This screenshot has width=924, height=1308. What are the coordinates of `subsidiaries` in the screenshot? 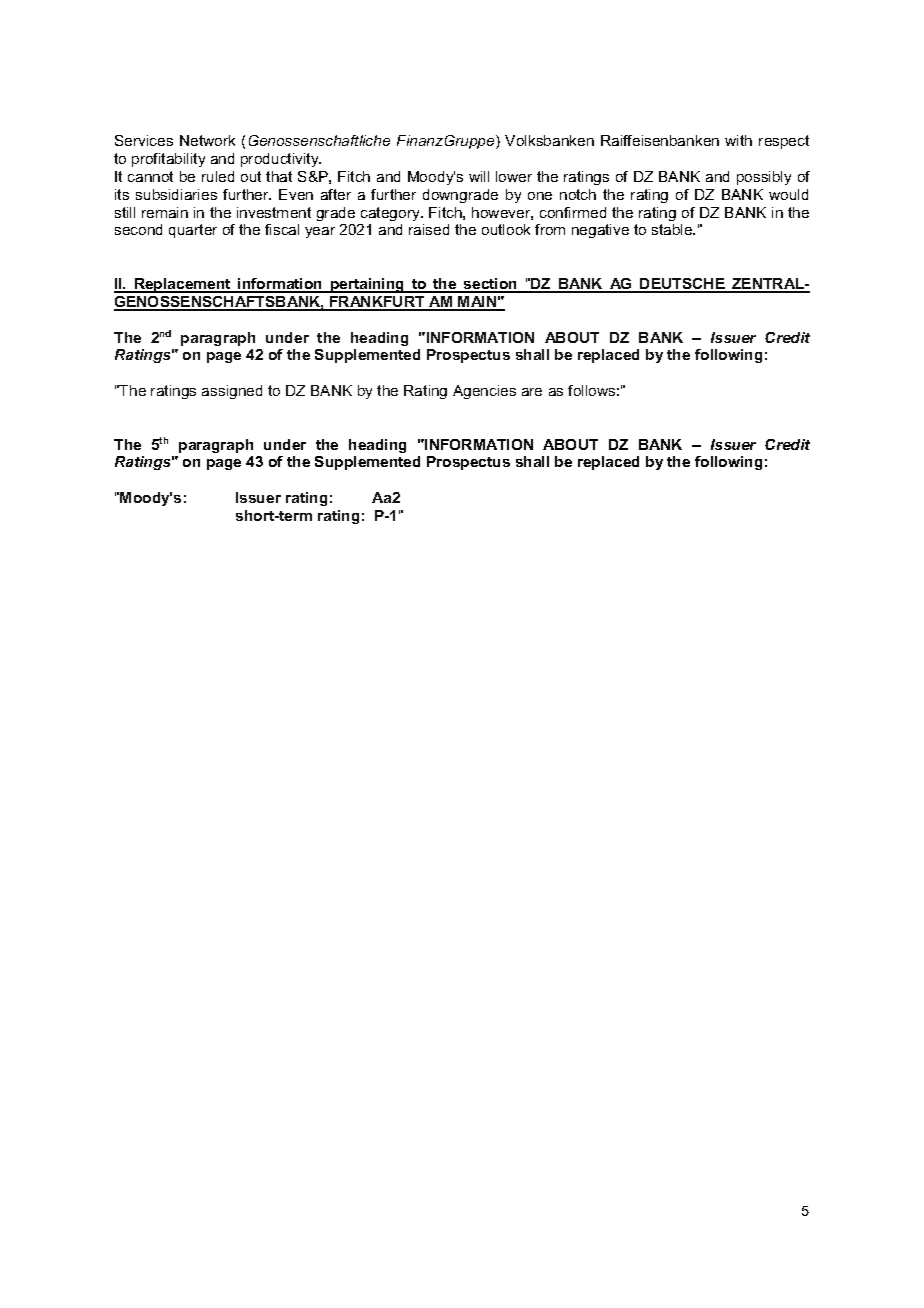 It's located at (176, 194).
